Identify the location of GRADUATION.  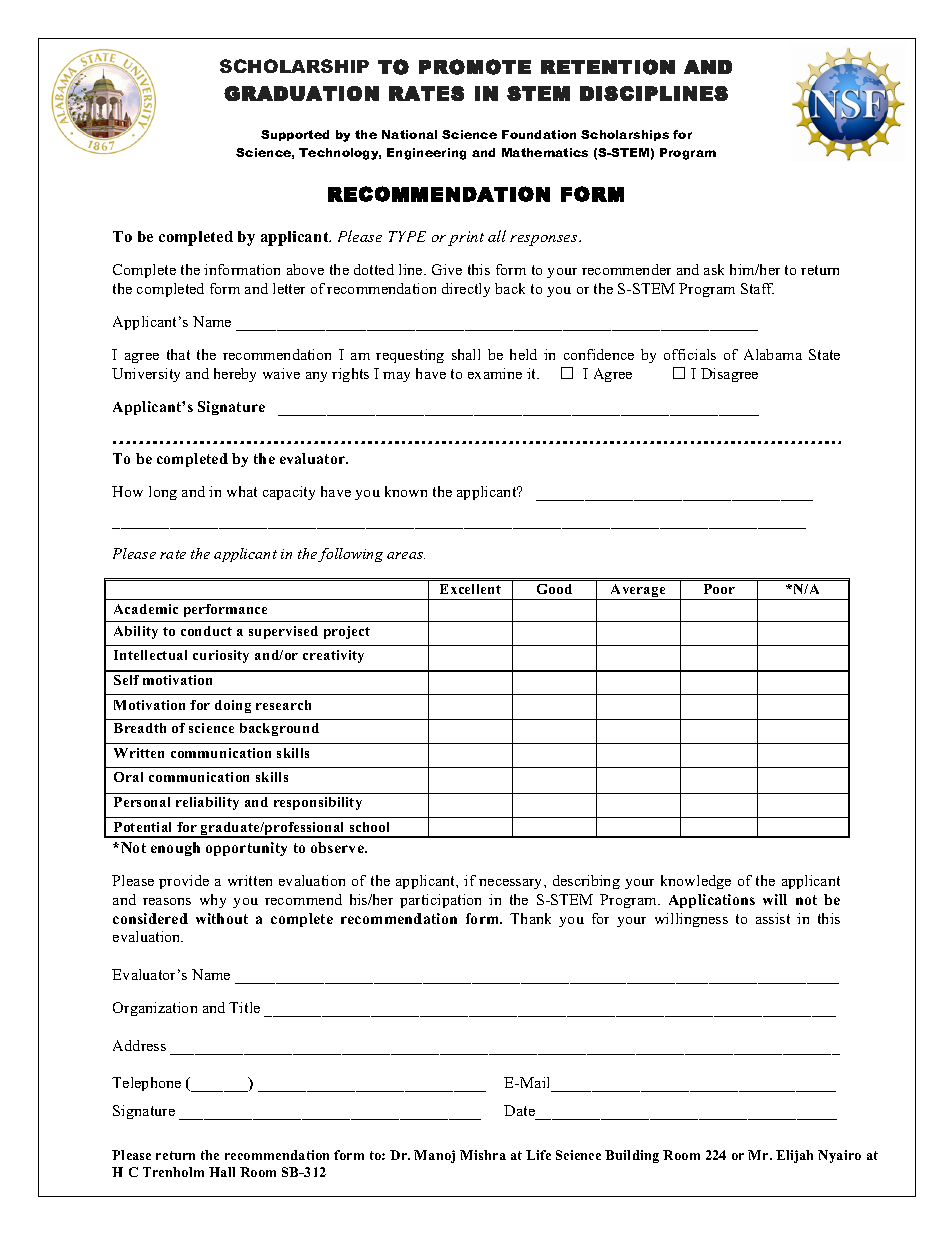
(301, 93).
